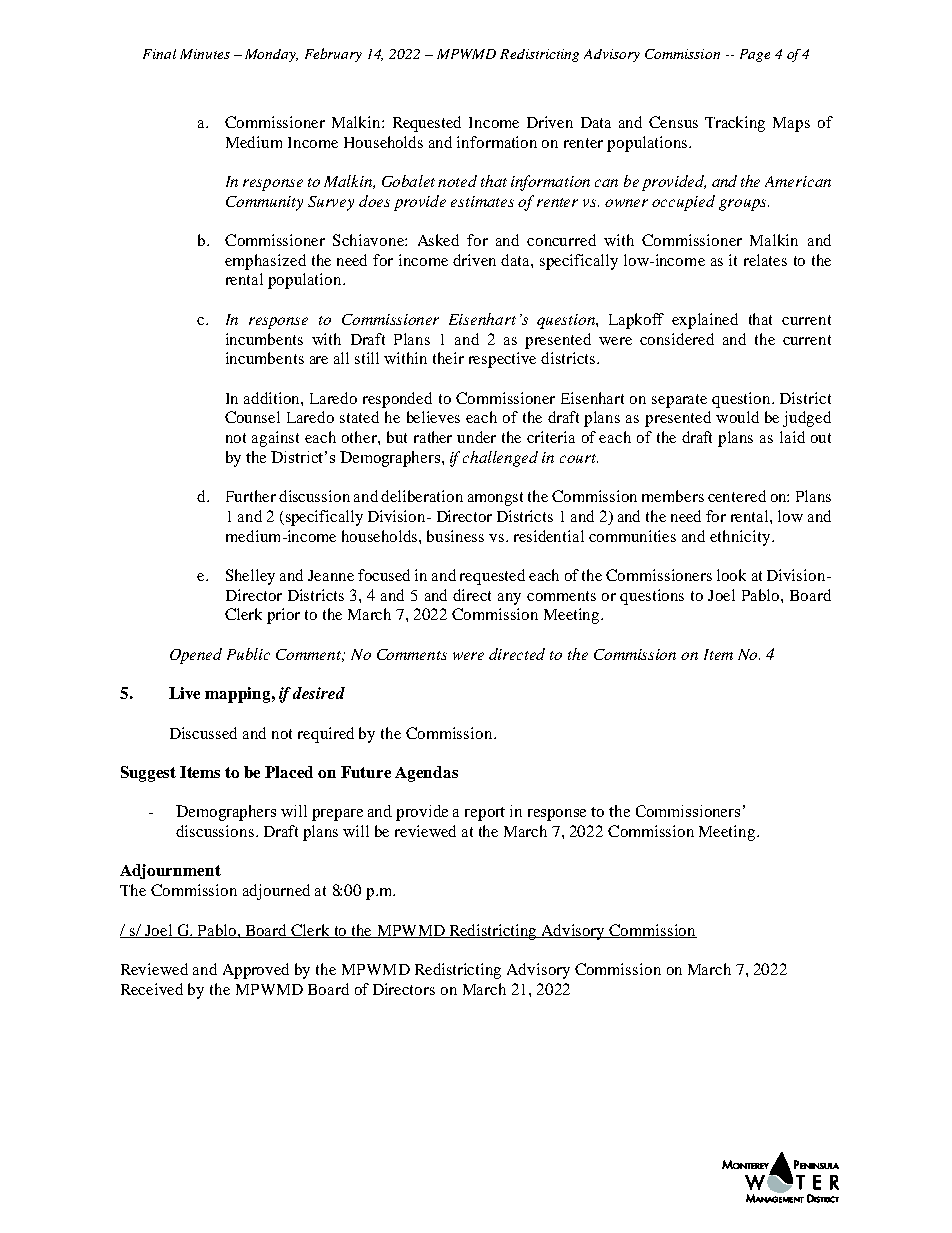 This screenshot has height=1233, width=952. I want to click on amongst, so click(495, 499).
